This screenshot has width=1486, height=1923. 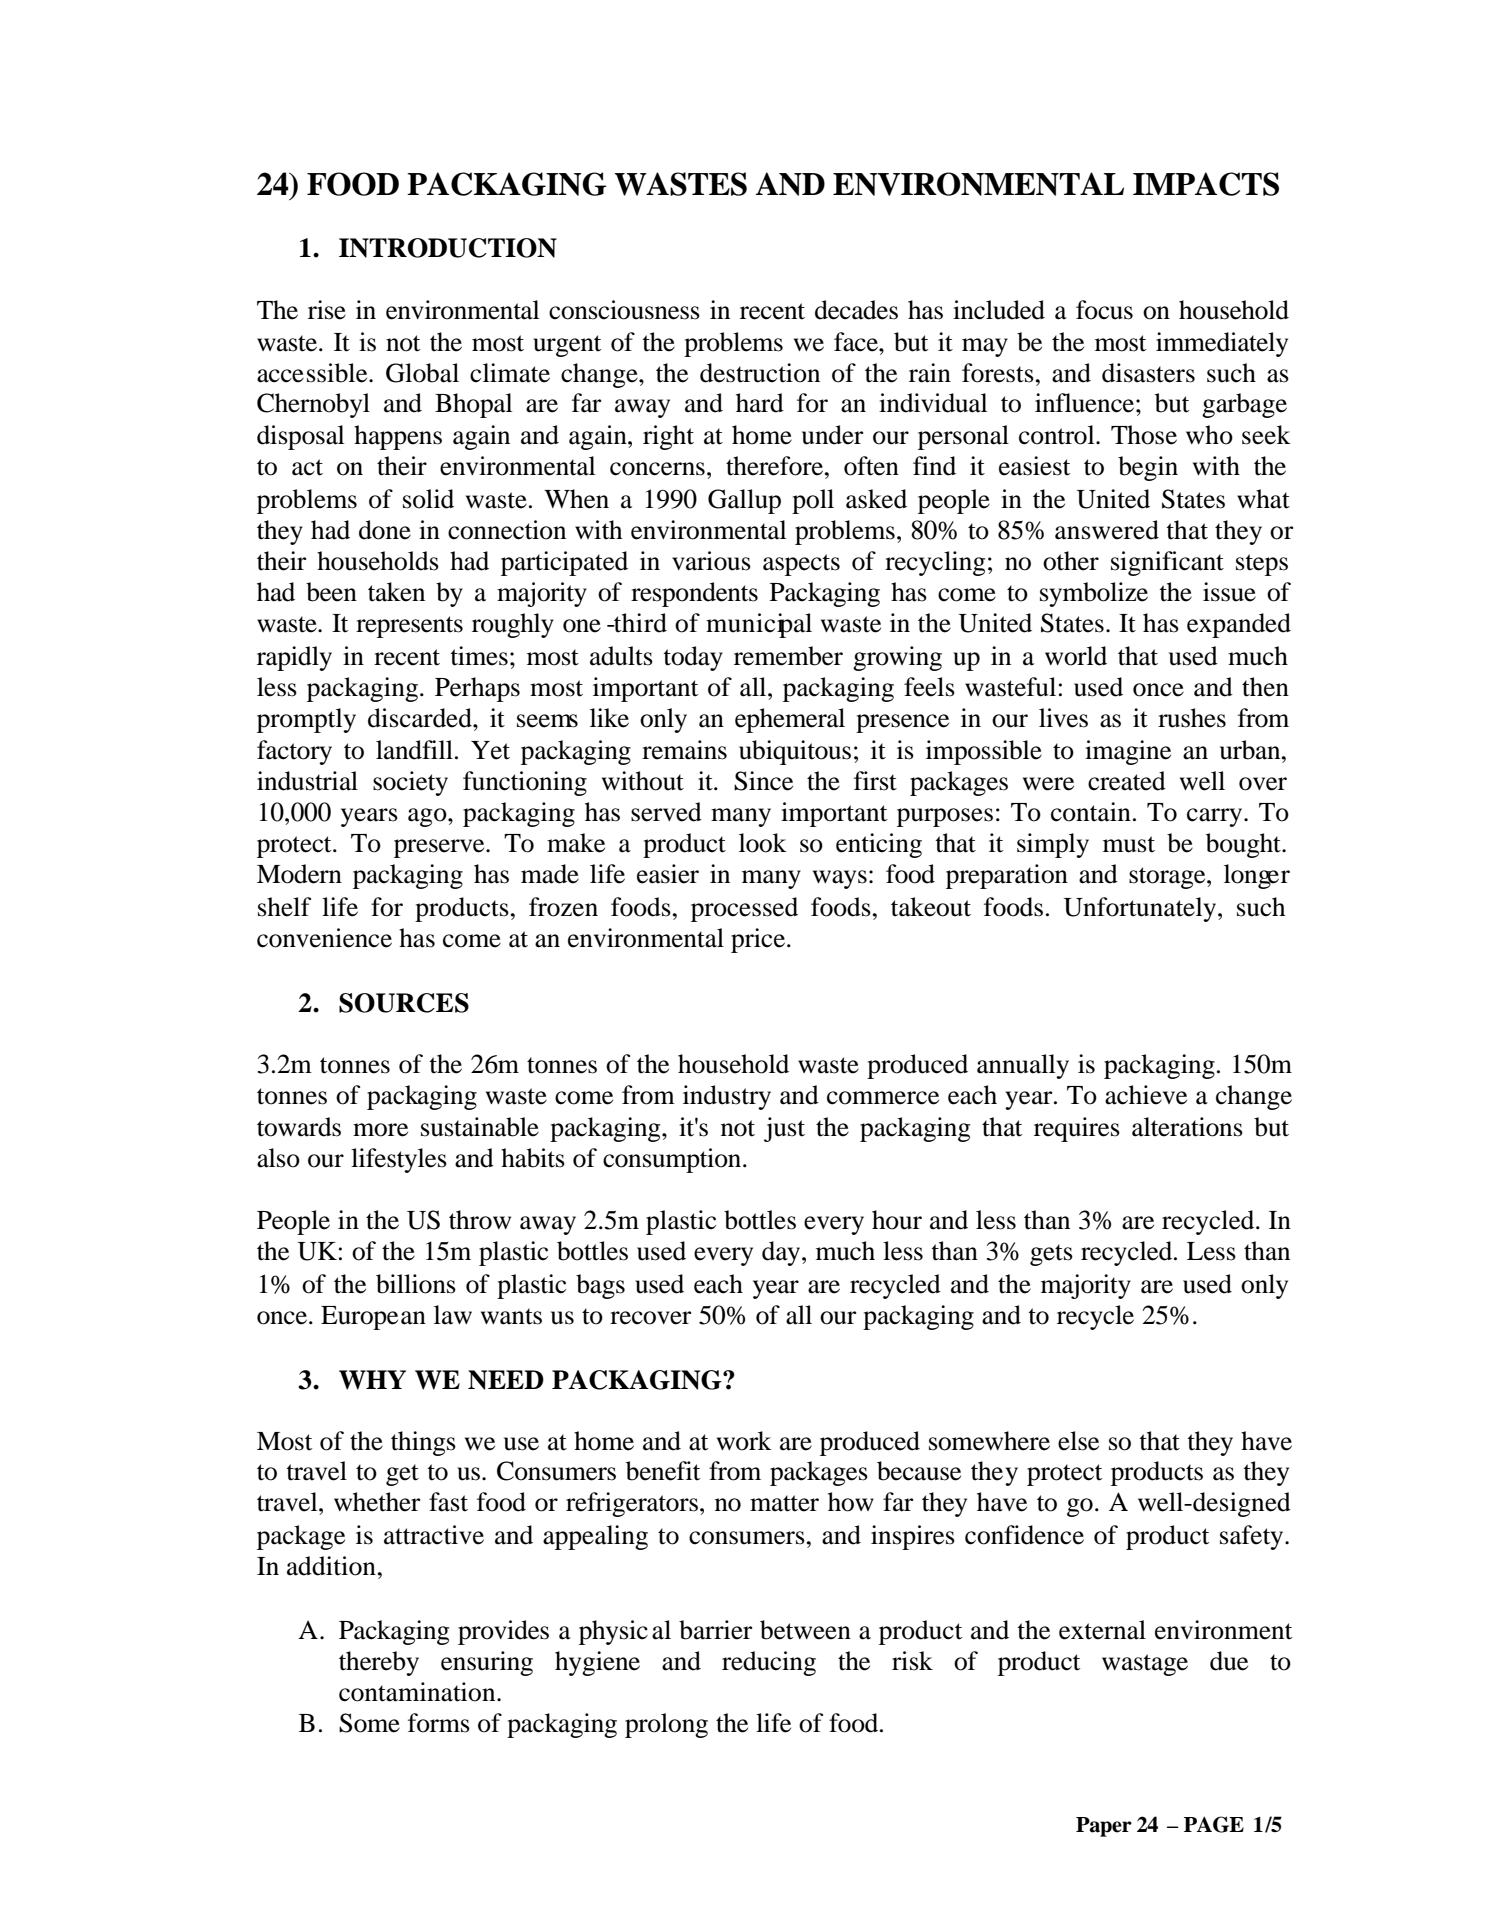 I want to click on IMPACTS, so click(x=1206, y=184).
